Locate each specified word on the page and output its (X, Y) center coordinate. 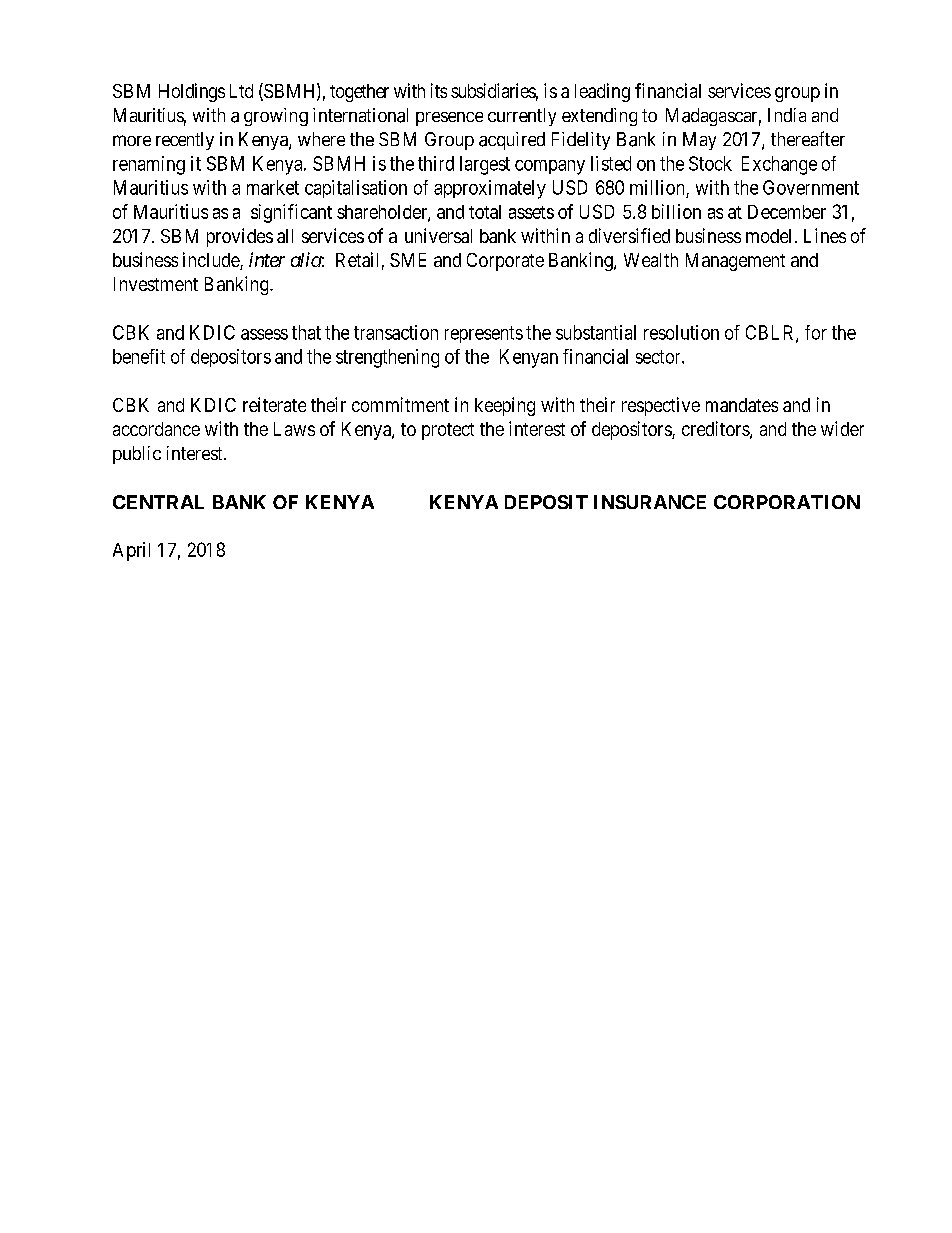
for (816, 332)
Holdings (192, 92)
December (787, 212)
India (787, 115)
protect (448, 431)
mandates (742, 405)
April (131, 551)
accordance (156, 429)
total (485, 212)
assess (264, 334)
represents (484, 334)
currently (522, 117)
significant (291, 213)
